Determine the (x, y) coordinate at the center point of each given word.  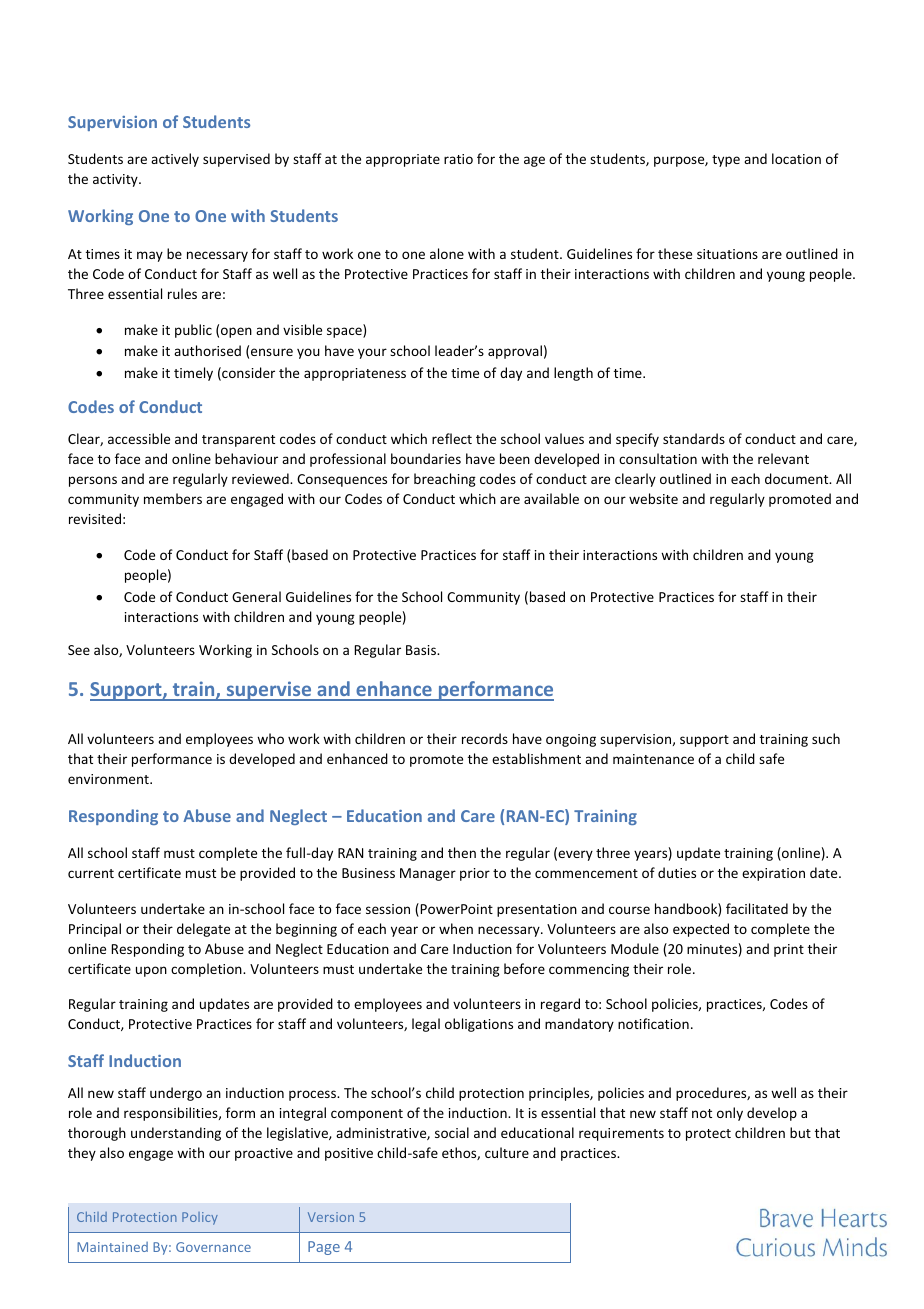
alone (447, 253)
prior (475, 874)
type (726, 161)
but (800, 1132)
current (91, 873)
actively (175, 160)
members (173, 498)
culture (507, 1152)
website (653, 498)
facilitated (757, 908)
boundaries (426, 458)
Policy (200, 1218)
